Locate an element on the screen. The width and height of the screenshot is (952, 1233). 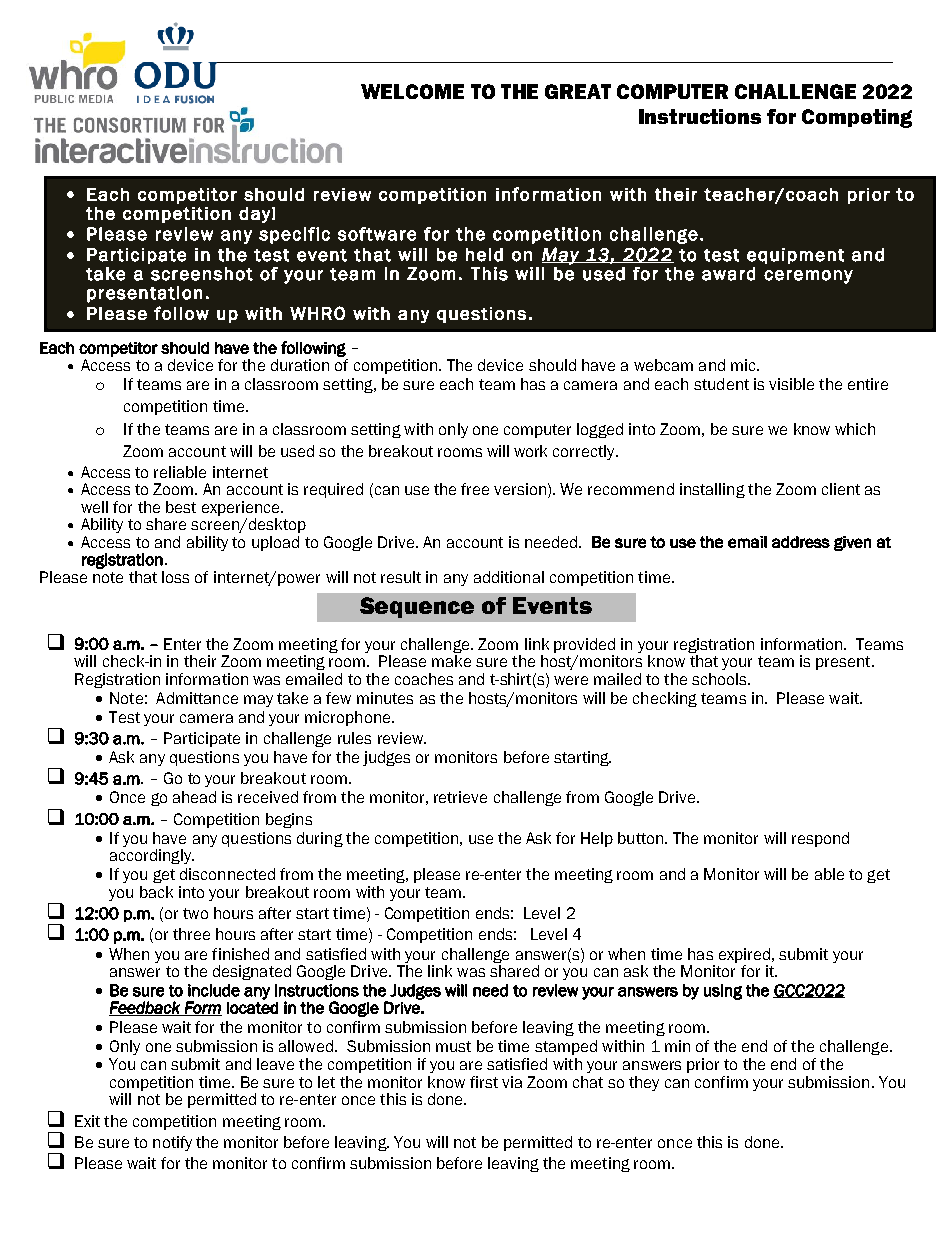
first is located at coordinates (484, 1082).
